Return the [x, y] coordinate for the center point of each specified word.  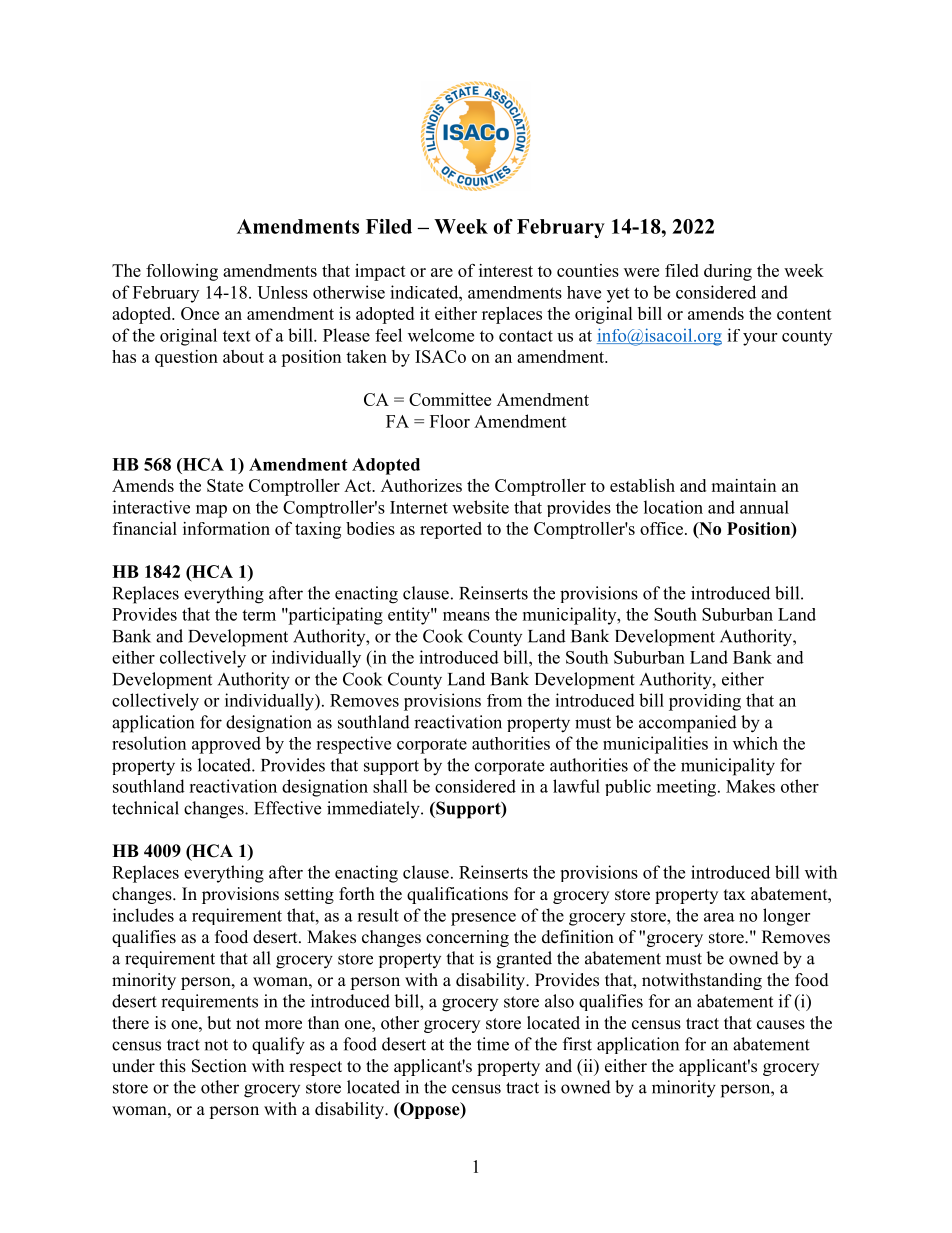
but [219, 1023]
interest [506, 270]
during [728, 272]
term [259, 615]
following [182, 272]
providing [705, 702]
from [504, 700]
